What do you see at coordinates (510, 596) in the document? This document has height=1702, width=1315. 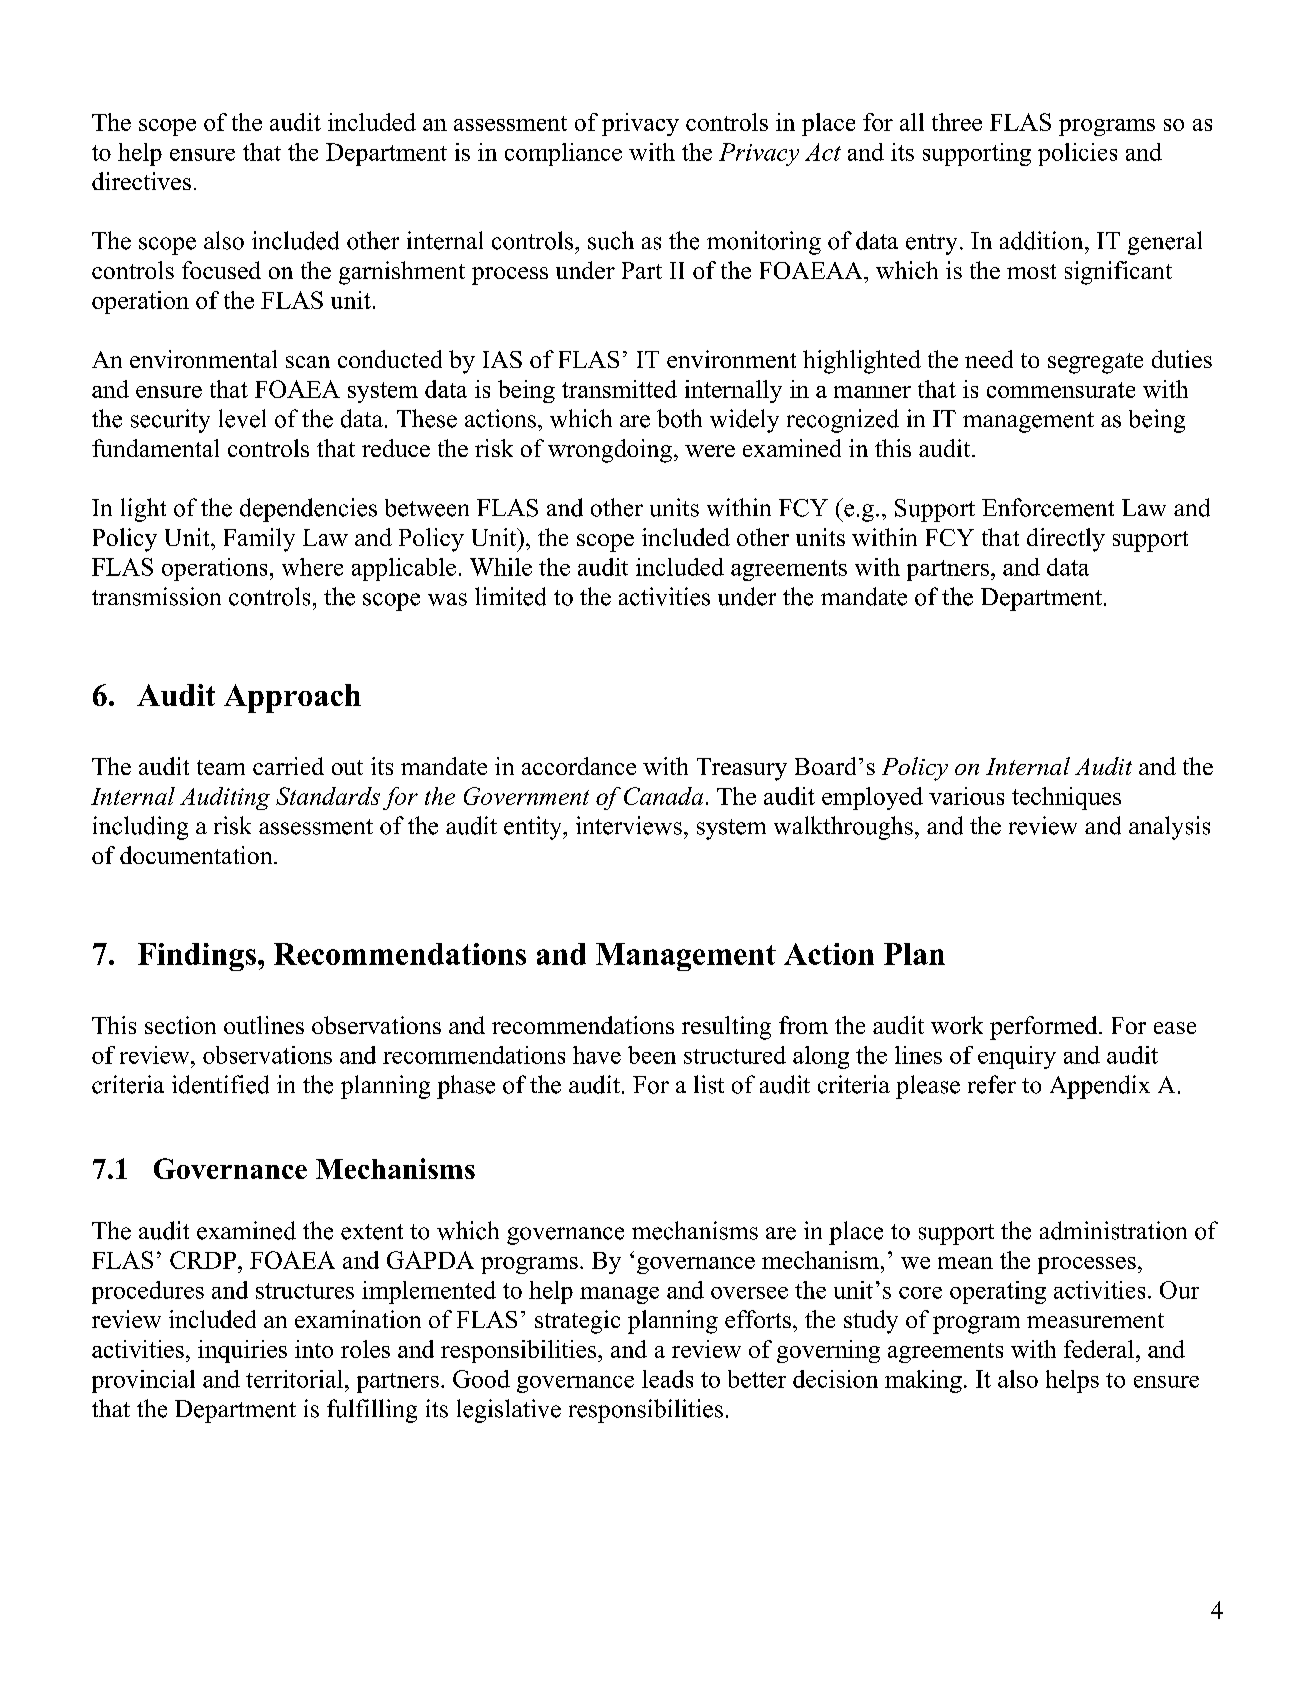 I see `limited` at bounding box center [510, 596].
